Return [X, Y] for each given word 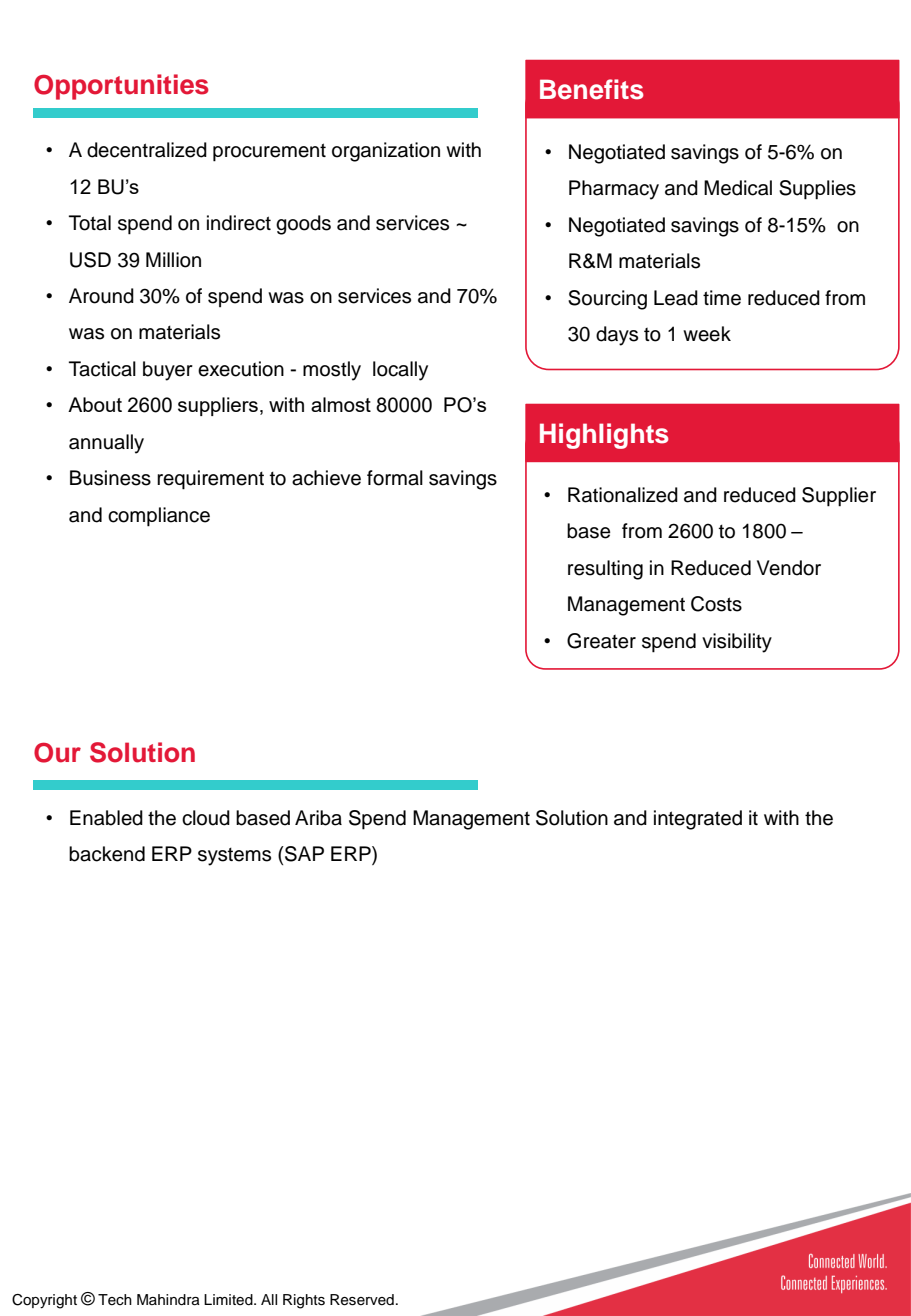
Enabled [106, 818]
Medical [738, 188]
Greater [601, 641]
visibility [737, 643]
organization [386, 152]
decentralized [147, 150]
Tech [115, 1299]
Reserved [362, 1300]
